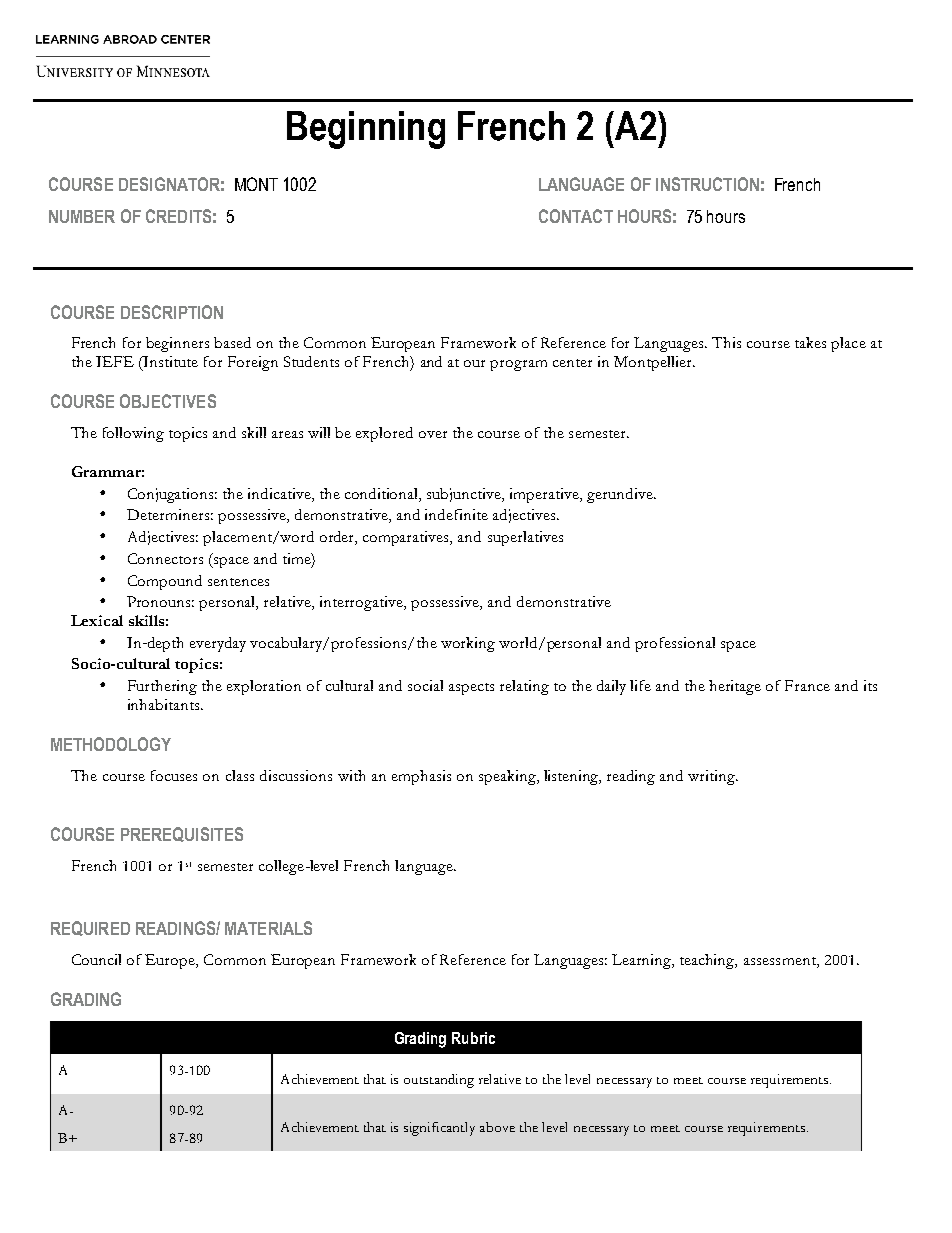  What do you see at coordinates (160, 601) in the screenshot?
I see `Pronouns` at bounding box center [160, 601].
